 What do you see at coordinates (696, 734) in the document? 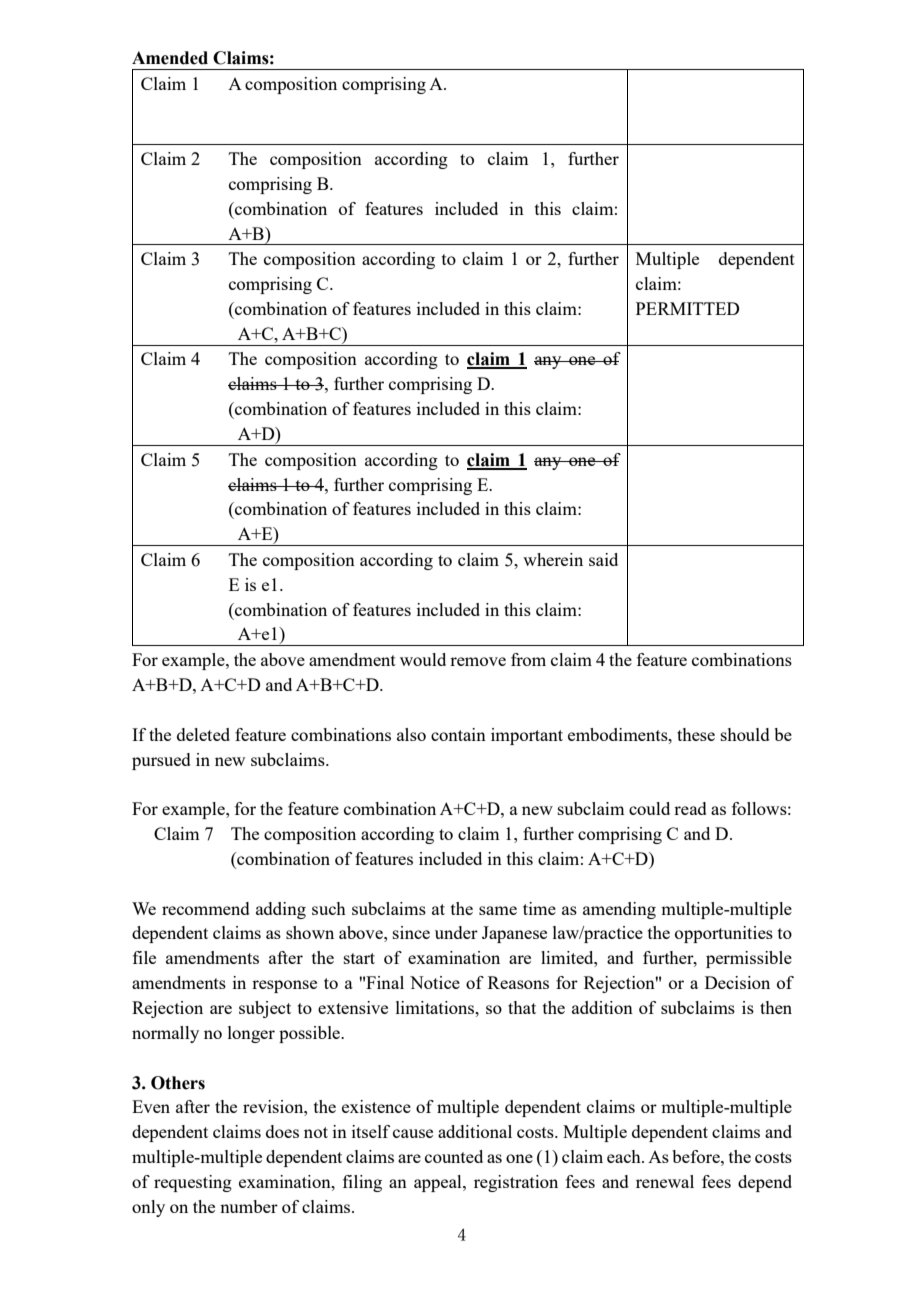
I see `these` at bounding box center [696, 734].
